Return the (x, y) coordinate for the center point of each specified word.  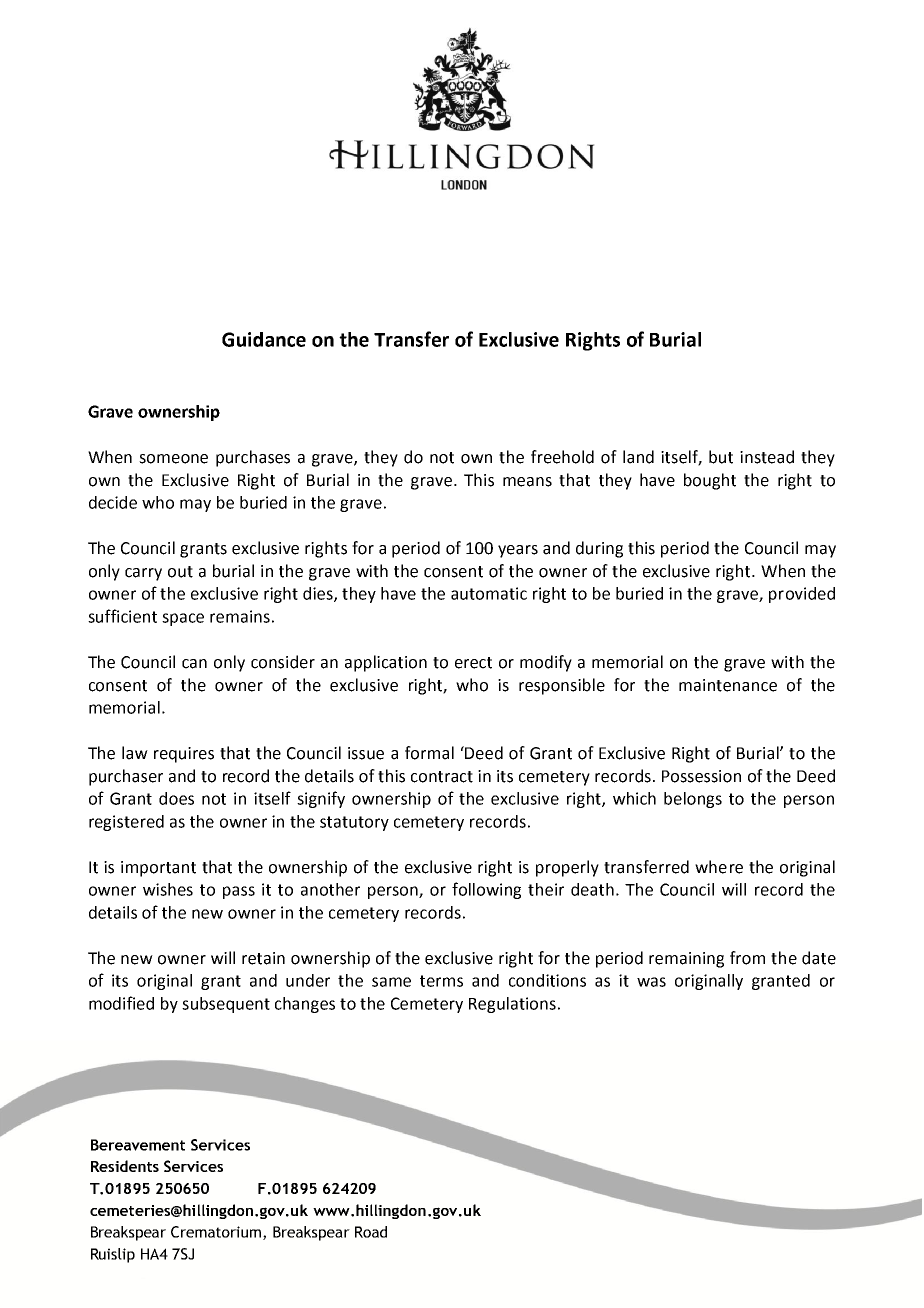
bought (710, 481)
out (180, 572)
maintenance (728, 685)
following (486, 890)
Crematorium (217, 1233)
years (518, 551)
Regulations (512, 1005)
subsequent (226, 1005)
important (158, 869)
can (194, 664)
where (719, 867)
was (651, 982)
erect (473, 663)
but (721, 457)
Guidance (264, 339)
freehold (562, 457)
